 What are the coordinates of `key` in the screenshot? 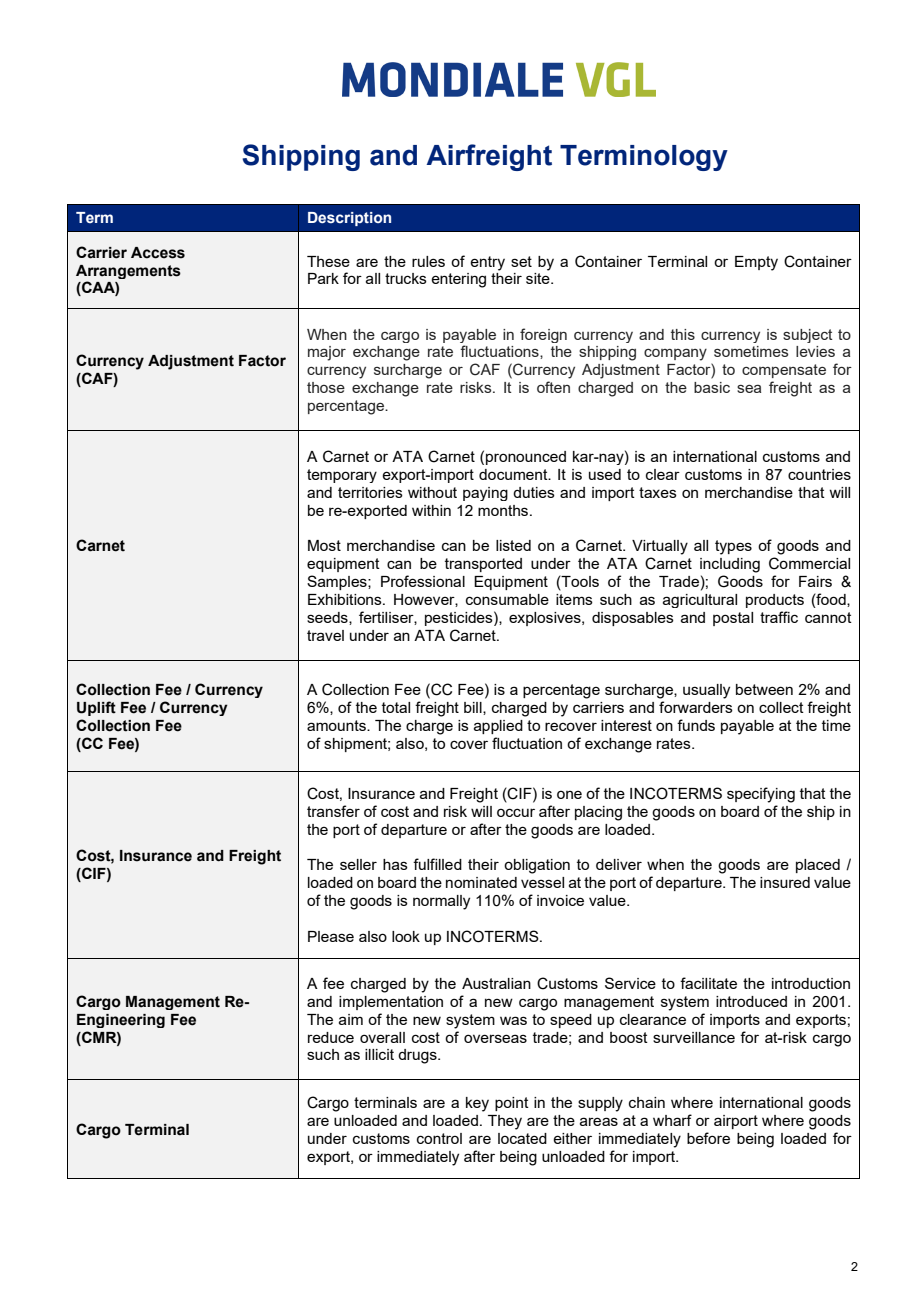 It's located at (477, 1104).
